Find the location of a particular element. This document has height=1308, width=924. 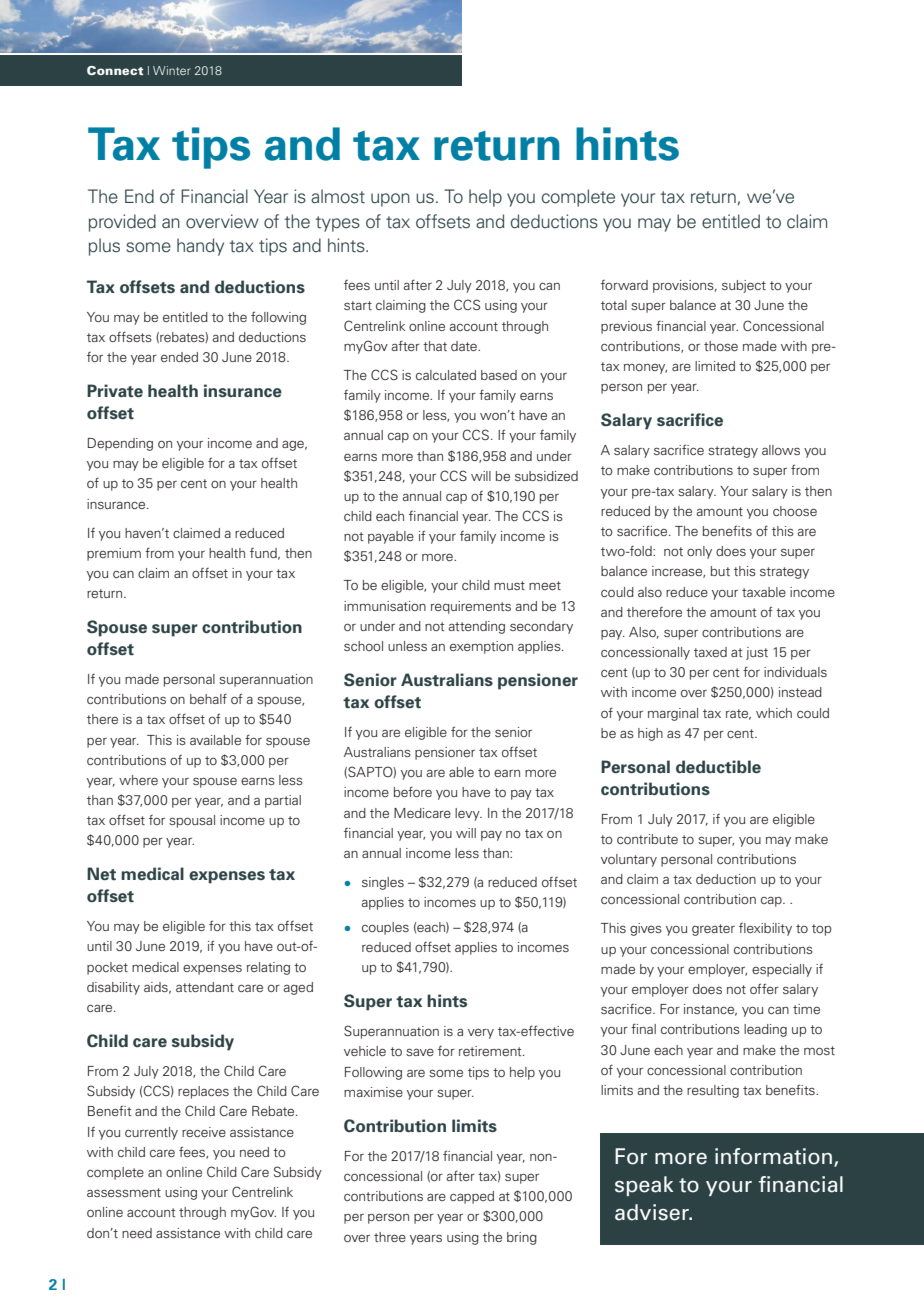

behalf is located at coordinates (208, 698).
